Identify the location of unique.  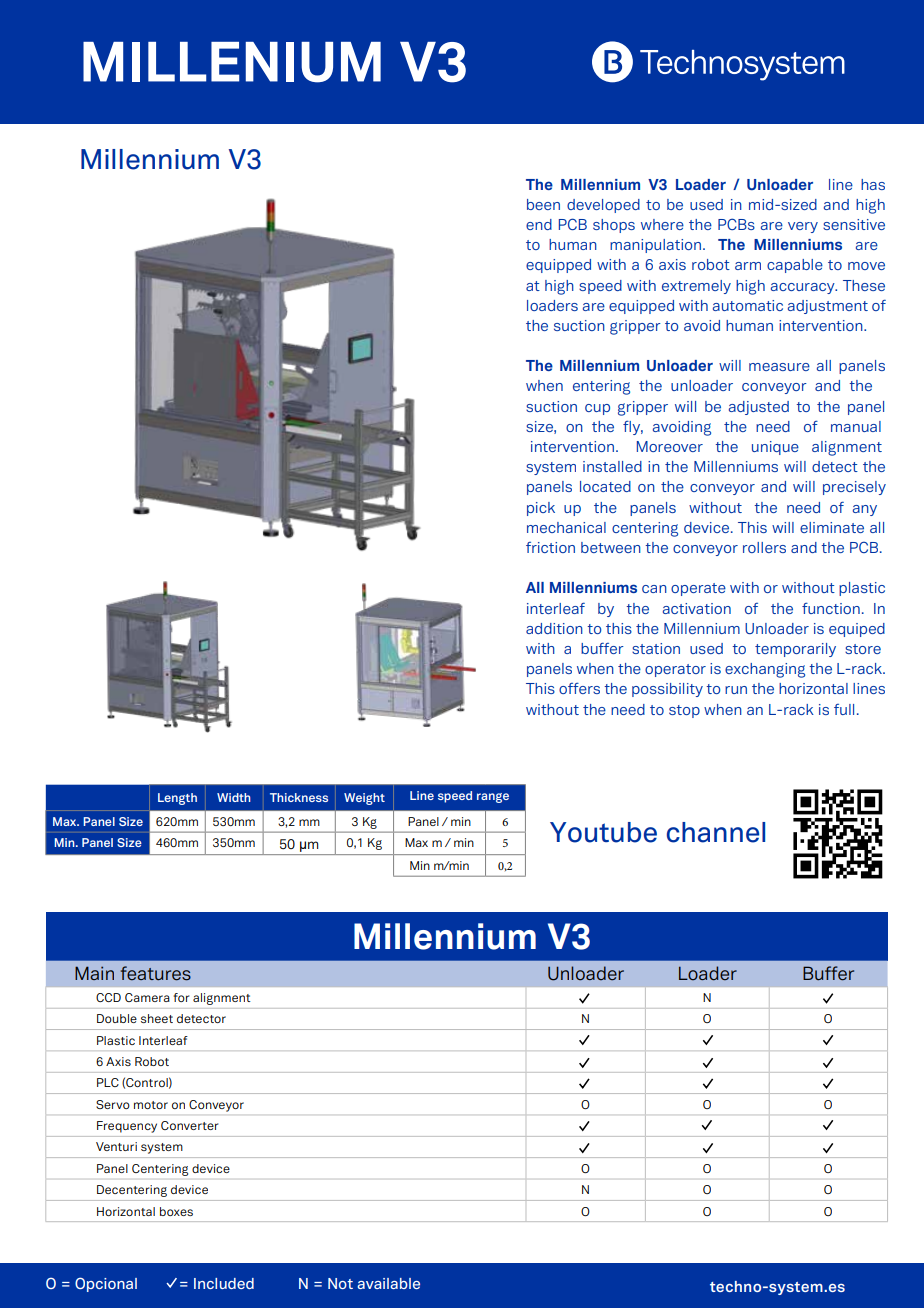
(775, 448).
